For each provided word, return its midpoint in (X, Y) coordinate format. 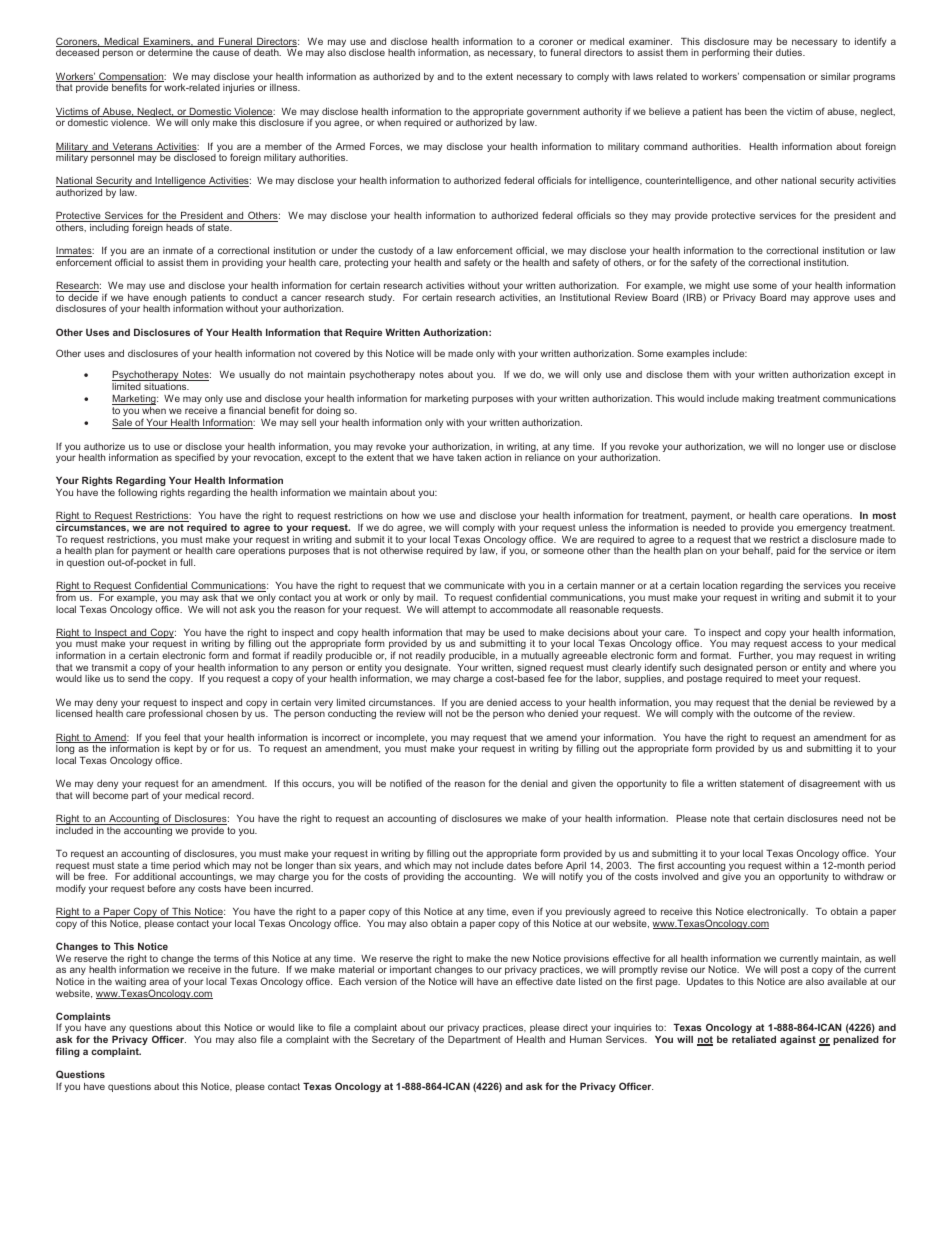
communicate (474, 585)
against (798, 1040)
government (553, 112)
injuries (239, 88)
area (159, 982)
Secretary (393, 1040)
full (187, 562)
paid (786, 551)
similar (835, 76)
